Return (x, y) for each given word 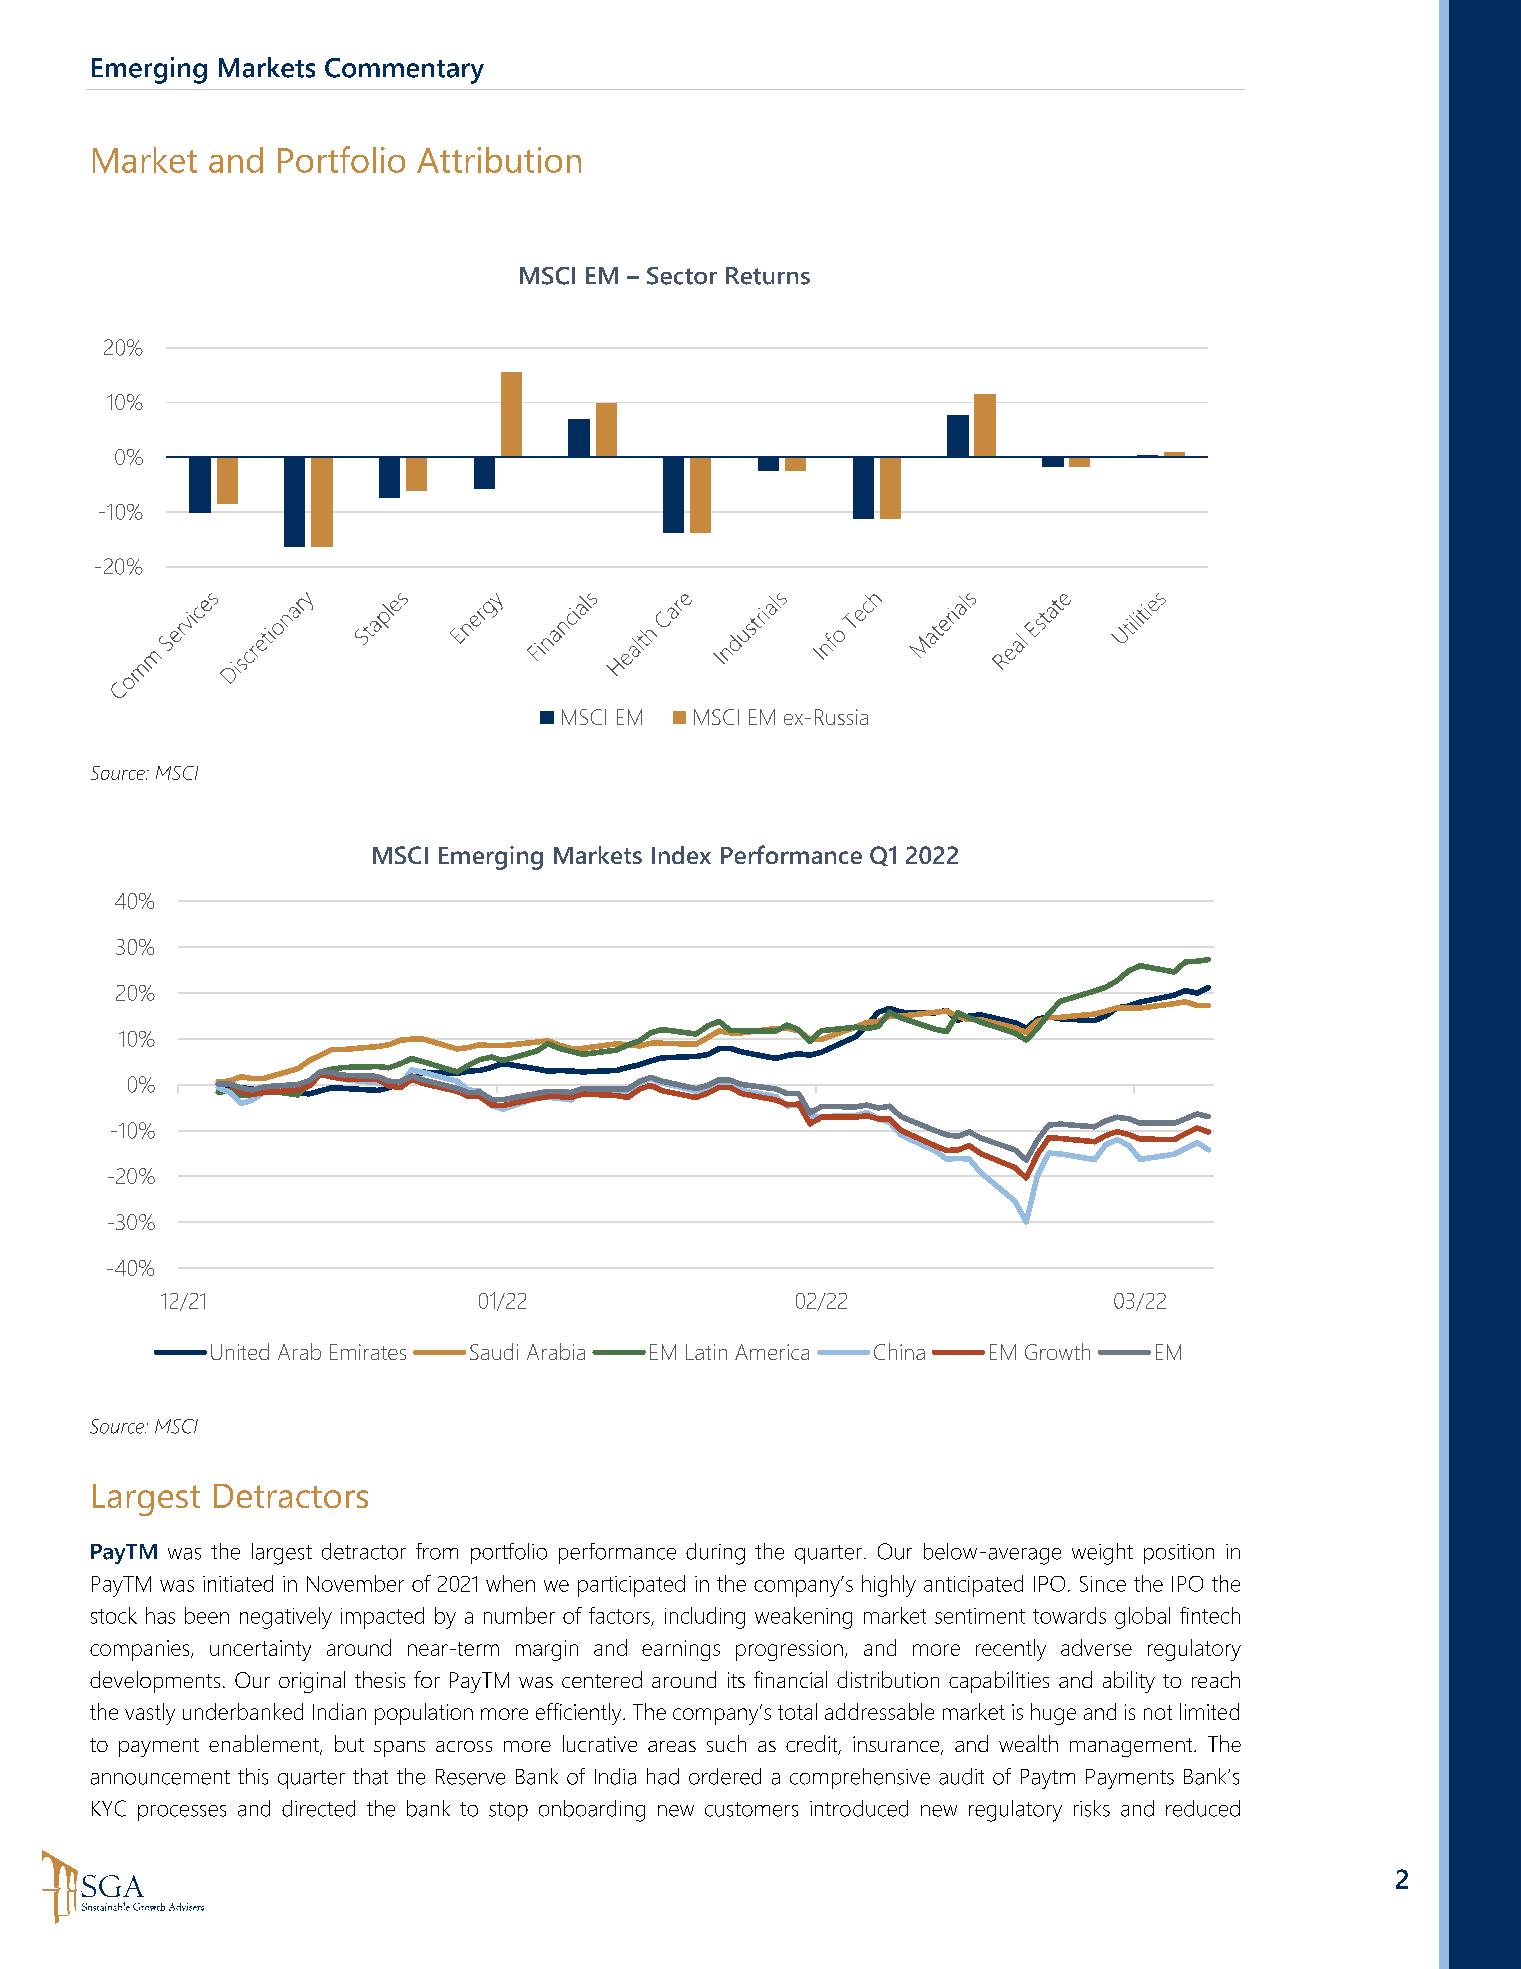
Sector (682, 276)
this (253, 1776)
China (899, 1351)
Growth (1057, 1351)
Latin (706, 1352)
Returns (768, 276)
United (240, 1351)
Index (681, 855)
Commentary (404, 71)
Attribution (499, 160)
